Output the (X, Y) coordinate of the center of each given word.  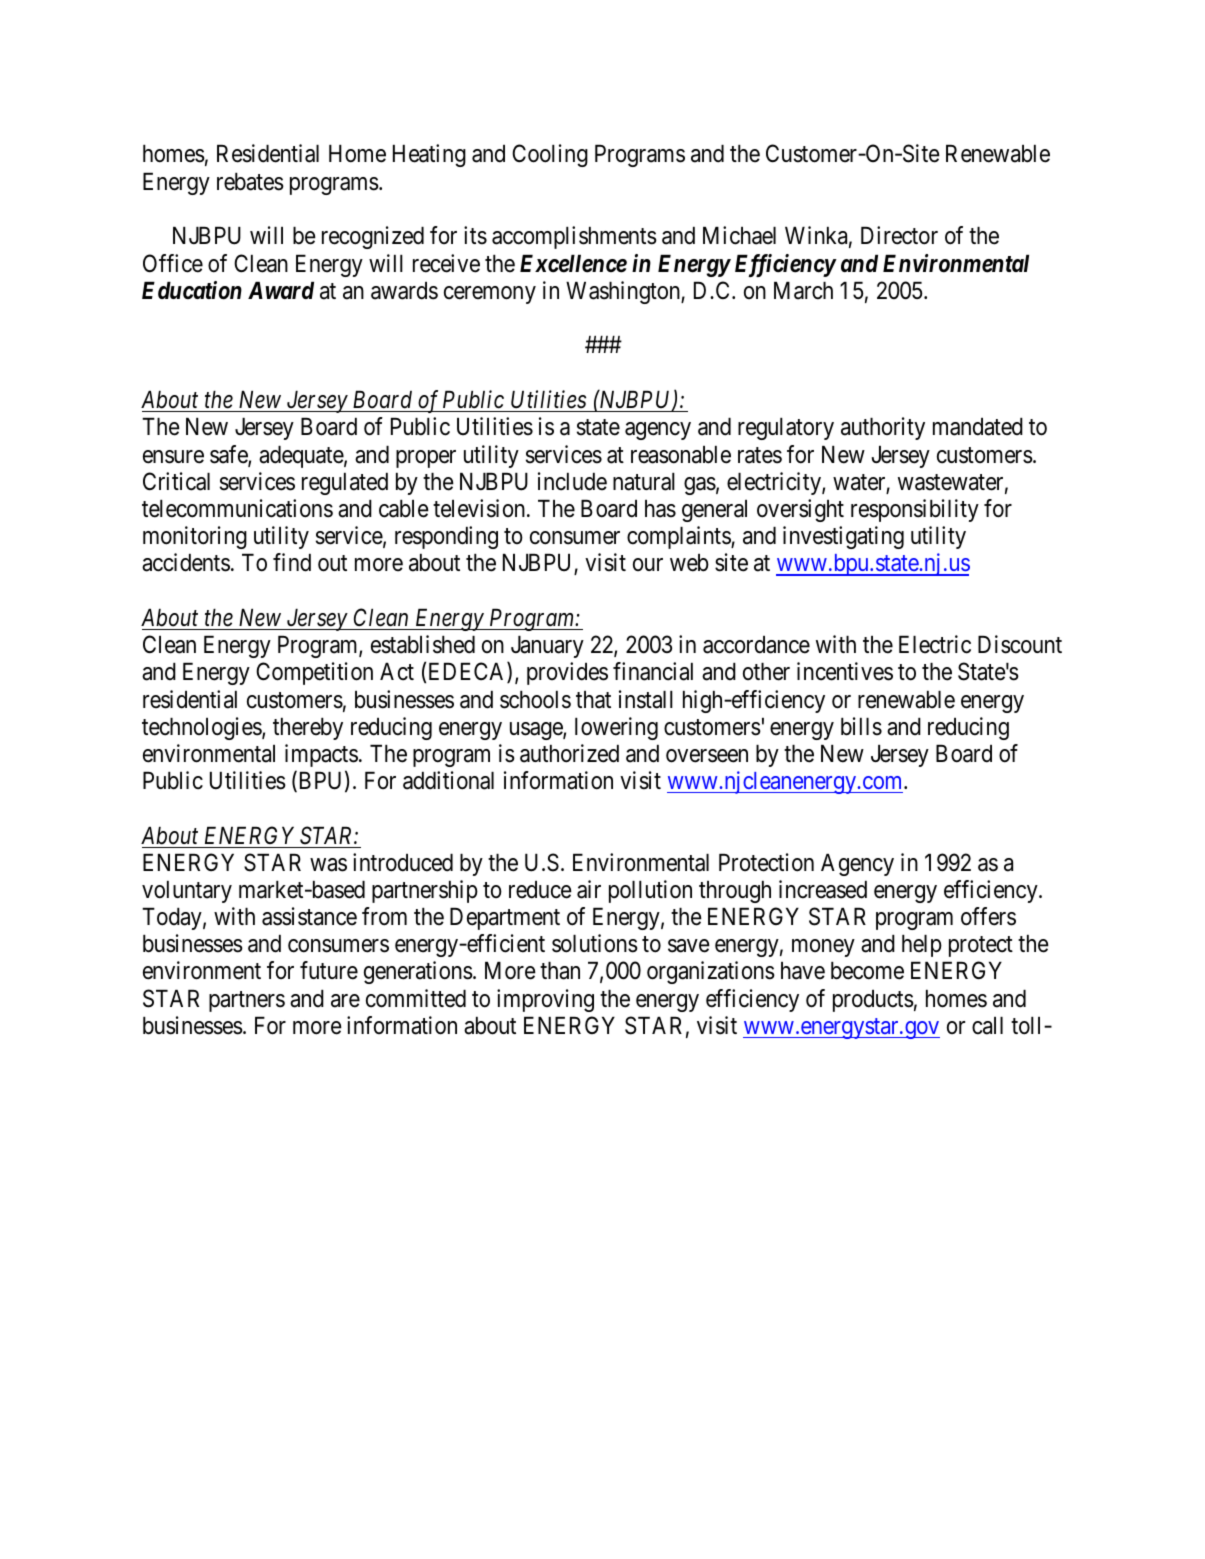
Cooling (550, 155)
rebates (250, 182)
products (873, 1001)
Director (899, 235)
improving (545, 1000)
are (345, 1001)
